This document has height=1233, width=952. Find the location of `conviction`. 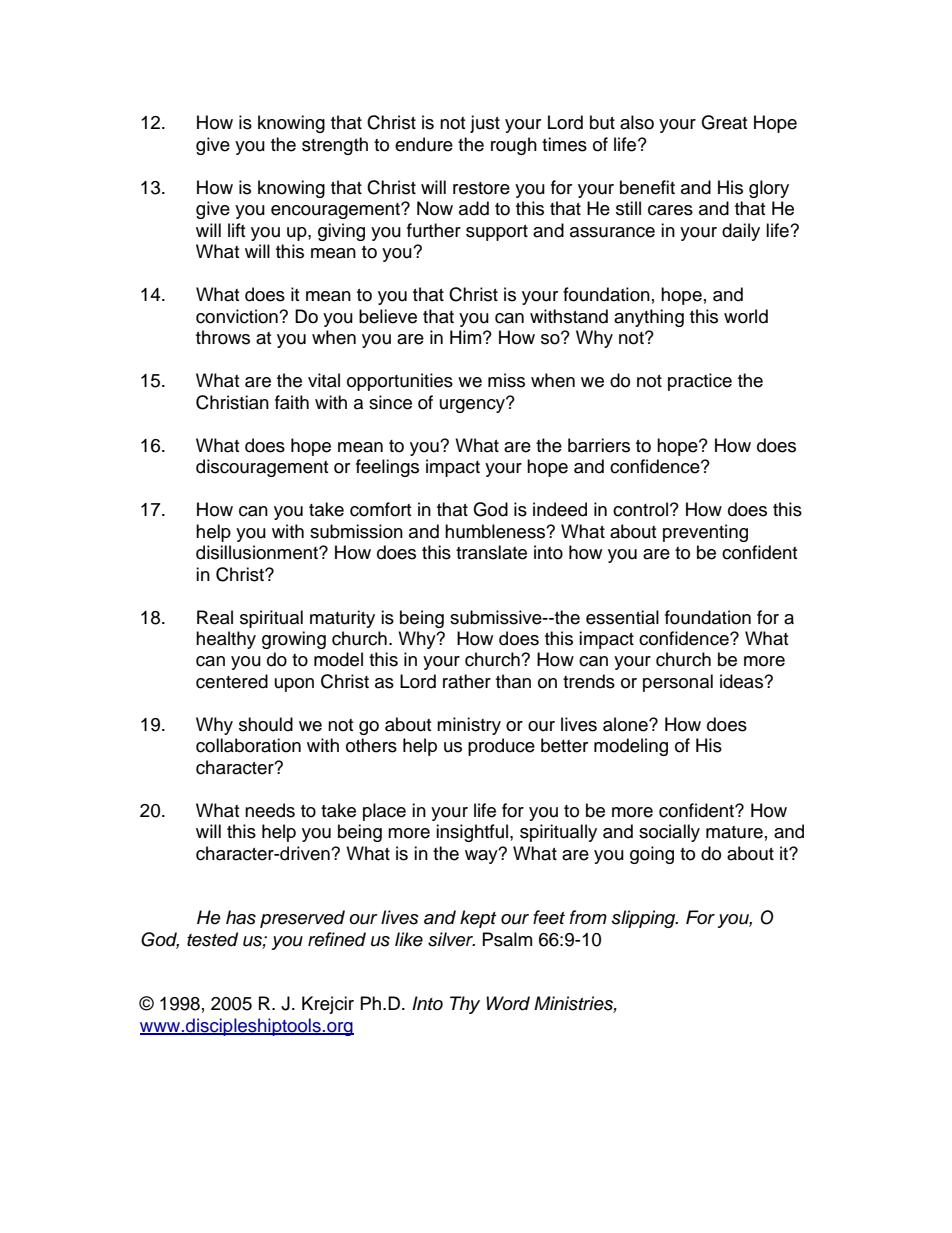

conviction is located at coordinates (238, 316).
